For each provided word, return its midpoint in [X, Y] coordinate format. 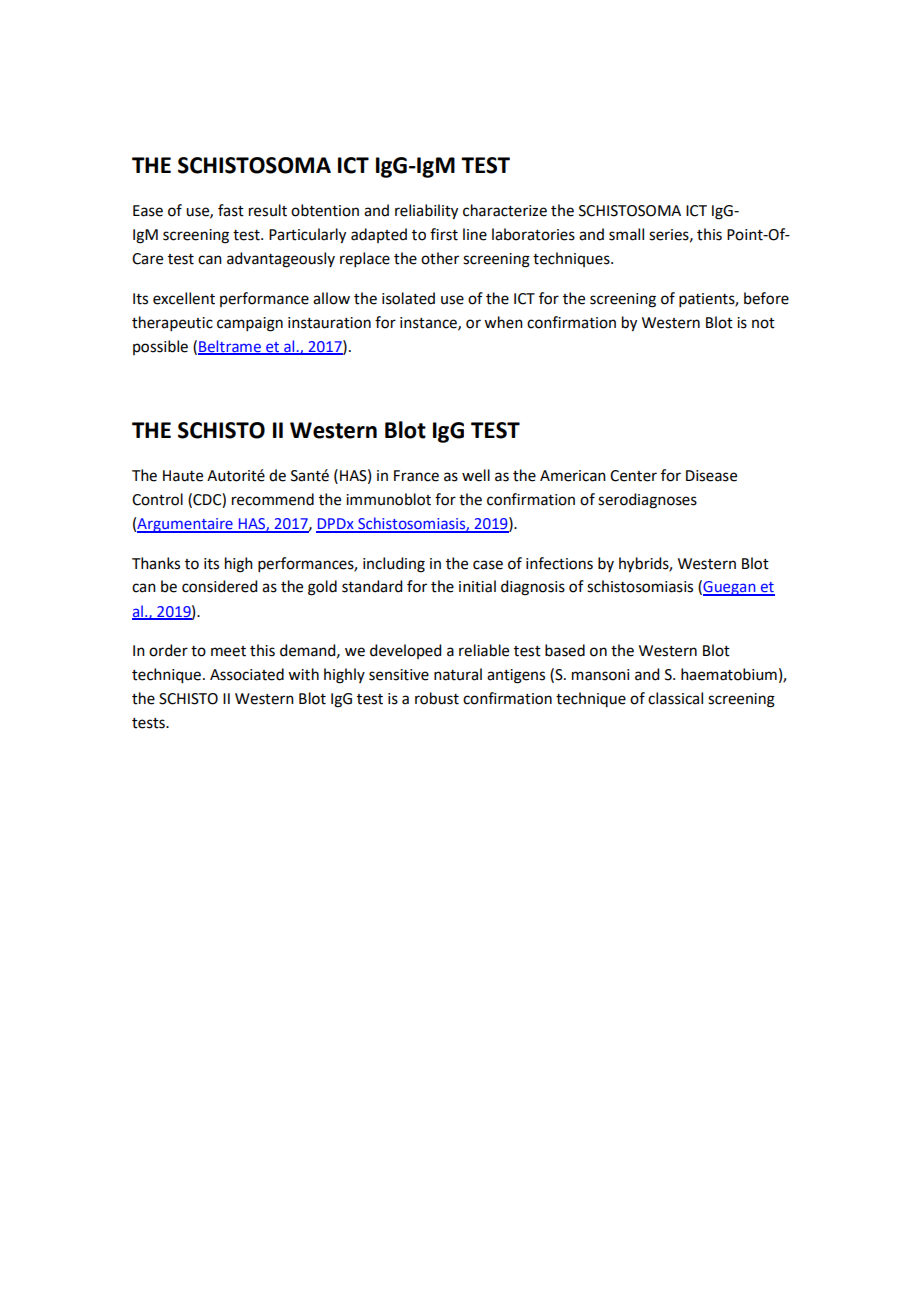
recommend [273, 499]
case [488, 565]
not [763, 323]
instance [429, 323]
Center [633, 476]
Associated [247, 674]
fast [231, 210]
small [626, 234]
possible [160, 347]
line [475, 234]
